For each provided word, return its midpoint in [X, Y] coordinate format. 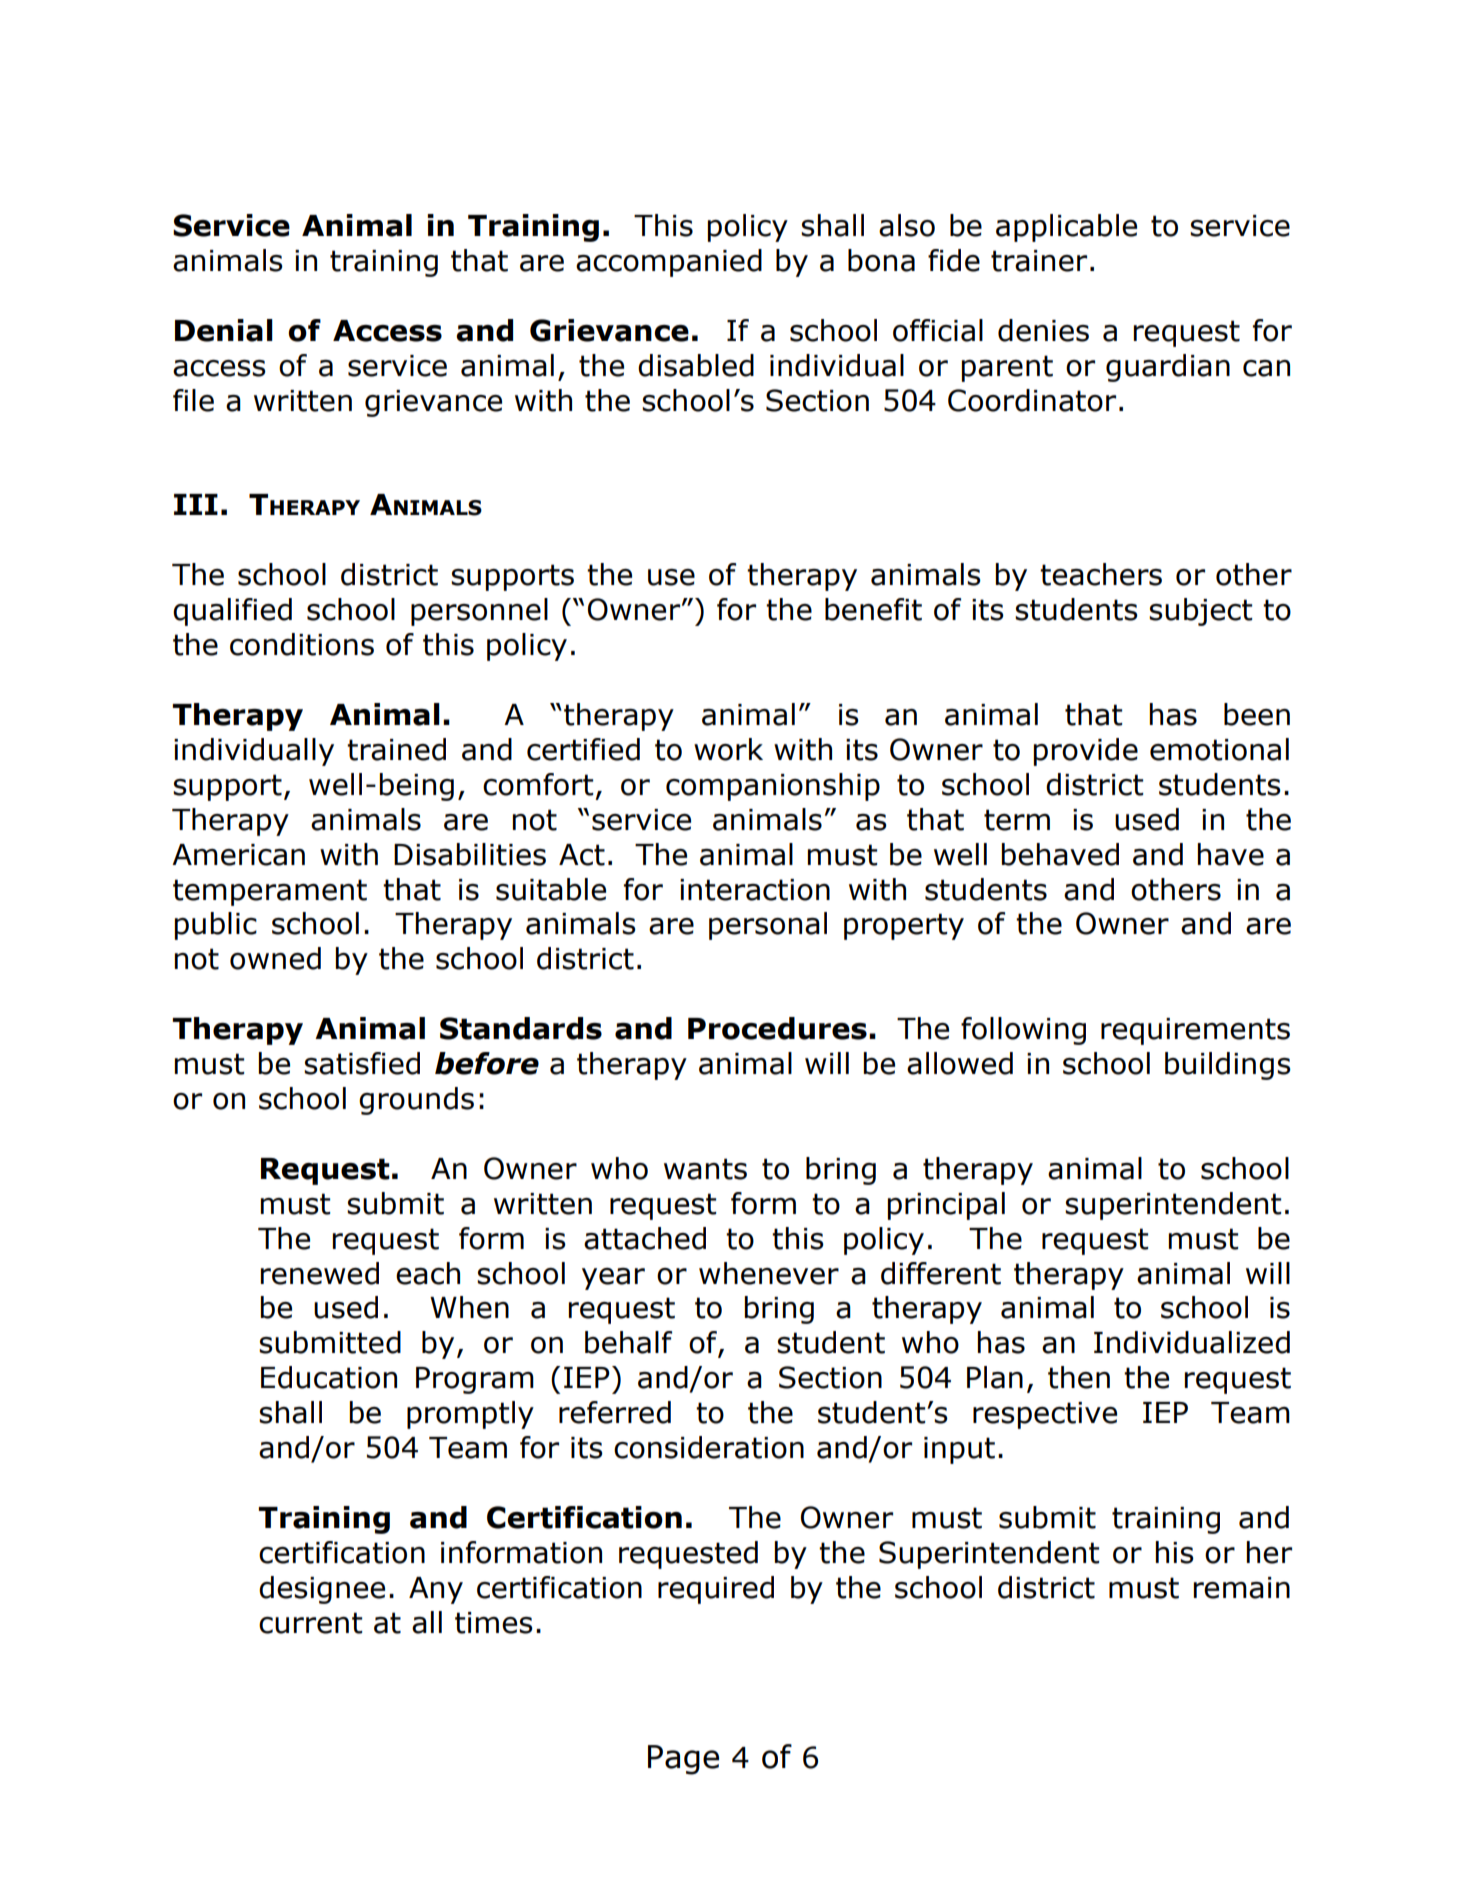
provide [1086, 752]
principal [946, 1206]
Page [683, 1760]
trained [396, 749]
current [310, 1623]
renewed [320, 1273]
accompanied [669, 263]
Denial [224, 330]
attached [645, 1238]
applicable [1066, 228]
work [728, 749]
